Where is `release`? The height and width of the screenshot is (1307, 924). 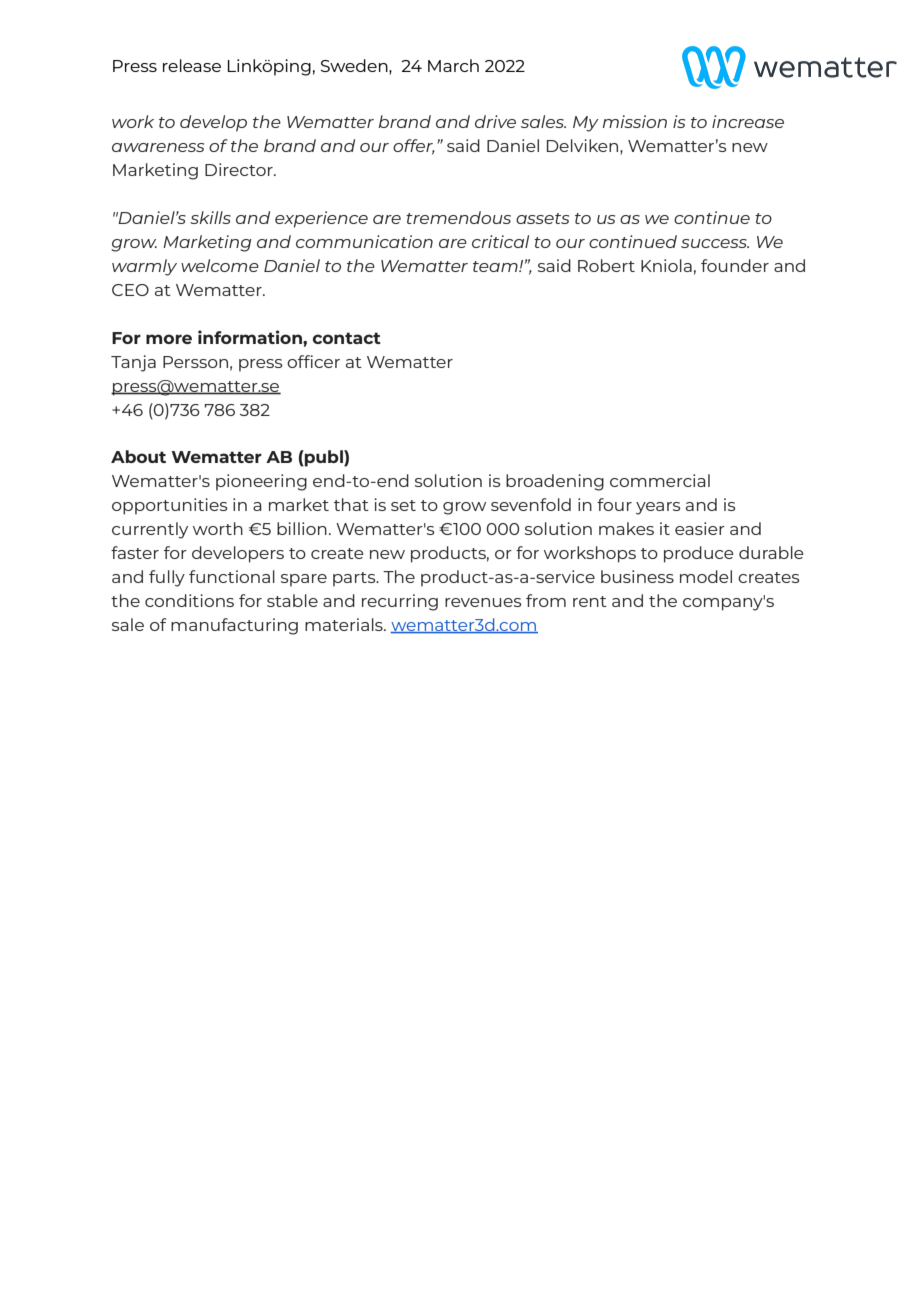 release is located at coordinates (192, 65).
